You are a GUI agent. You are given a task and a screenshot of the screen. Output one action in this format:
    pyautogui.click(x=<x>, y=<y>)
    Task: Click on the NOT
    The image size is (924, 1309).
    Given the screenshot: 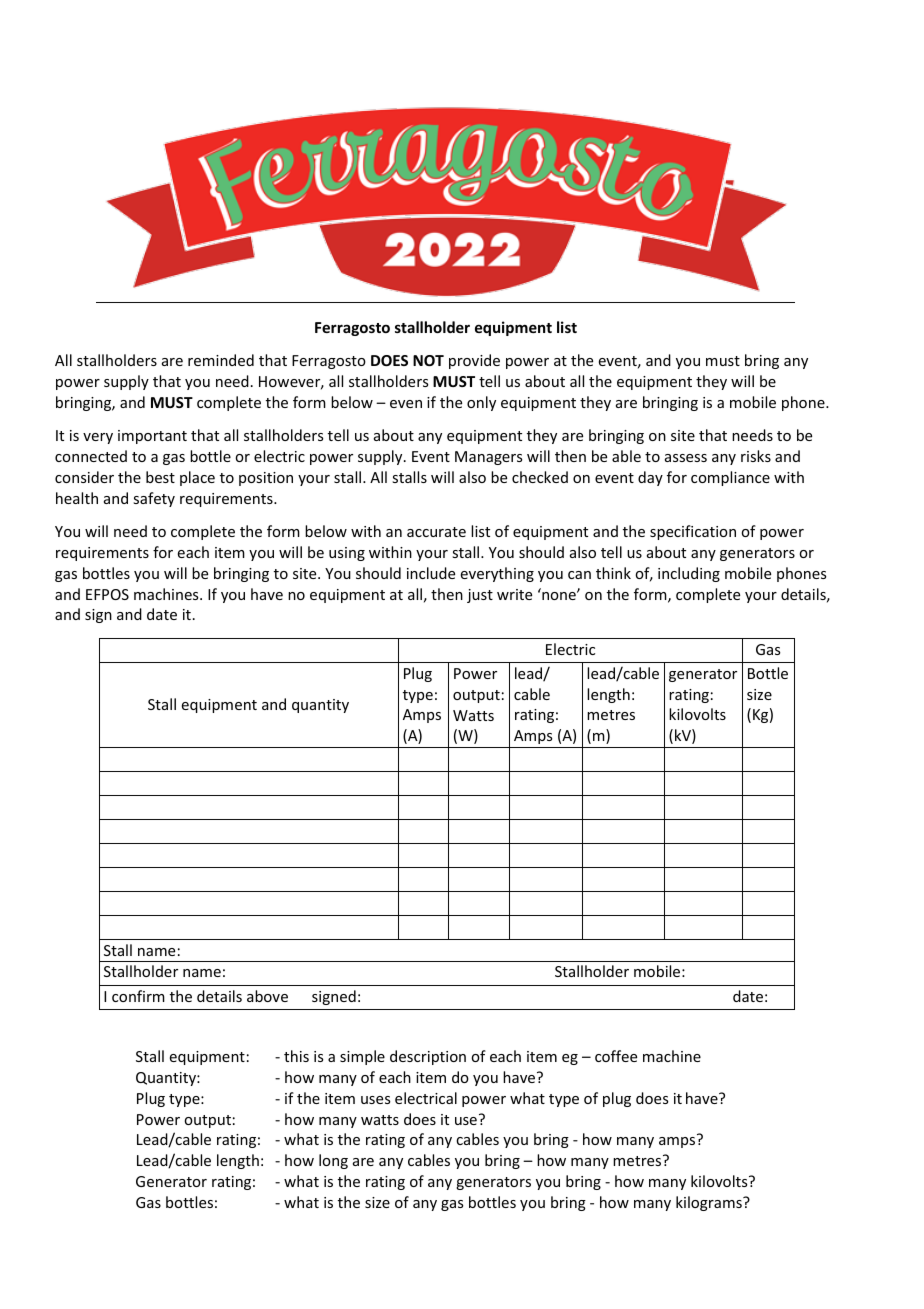 What is the action you would take?
    pyautogui.click(x=428, y=360)
